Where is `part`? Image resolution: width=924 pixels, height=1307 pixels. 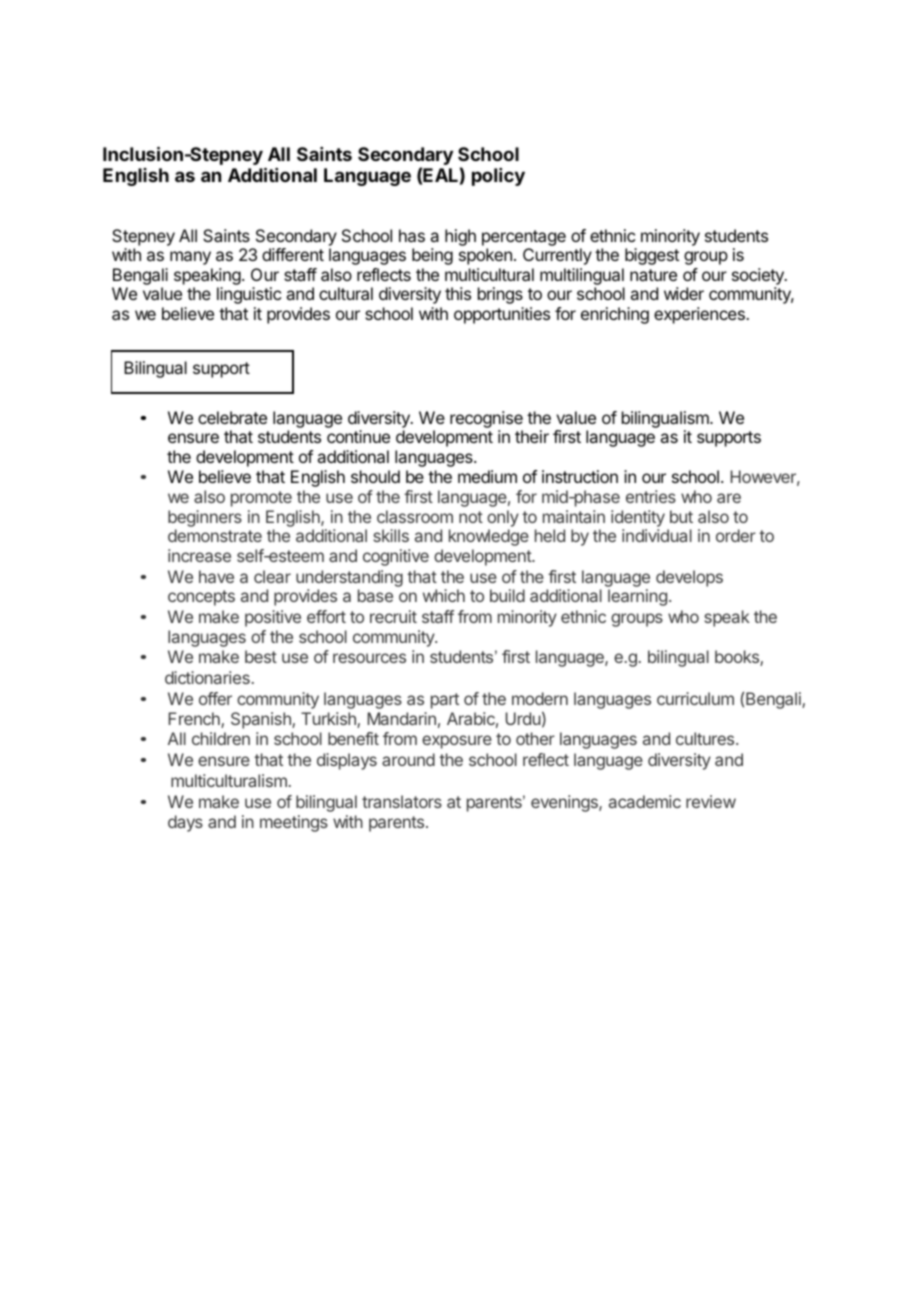
part is located at coordinates (445, 701).
